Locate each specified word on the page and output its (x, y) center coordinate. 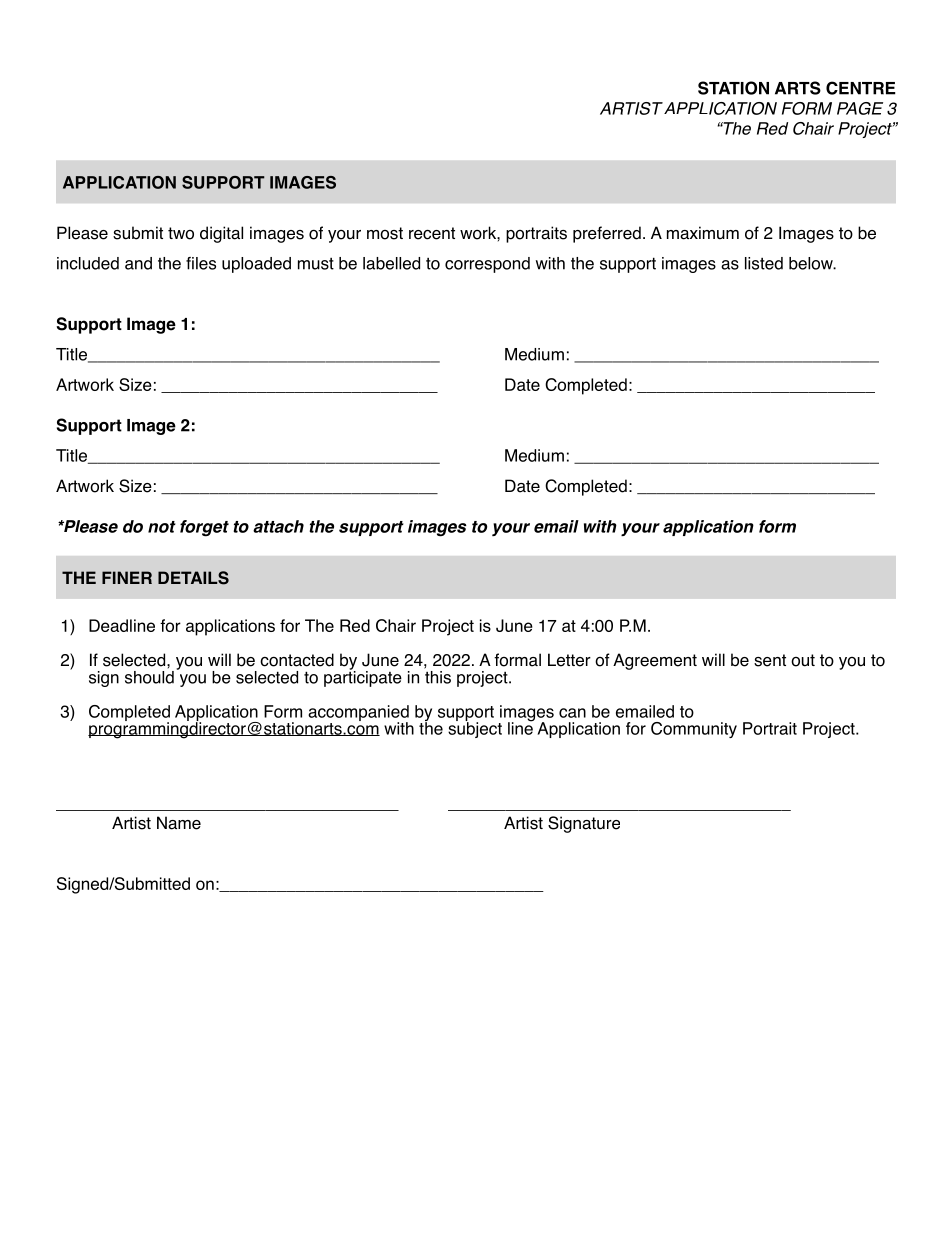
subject (475, 729)
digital (221, 234)
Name (179, 823)
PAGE (860, 108)
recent (432, 233)
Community (694, 730)
